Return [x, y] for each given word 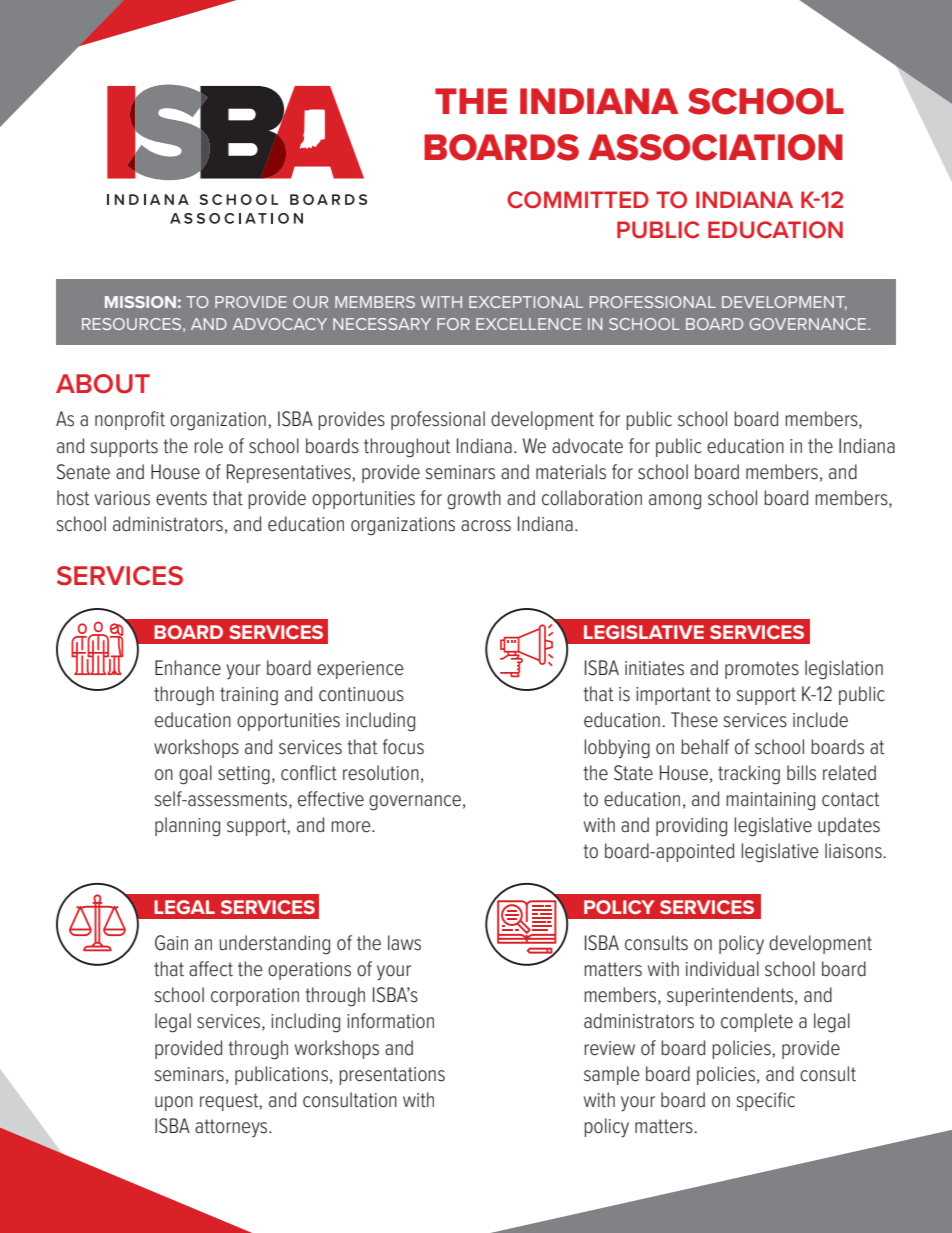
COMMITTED [578, 199]
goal [195, 775]
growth [474, 500]
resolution [381, 773]
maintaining [770, 801]
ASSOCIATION [715, 147]
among [675, 502]
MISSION [140, 302]
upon [174, 1103]
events [181, 498]
